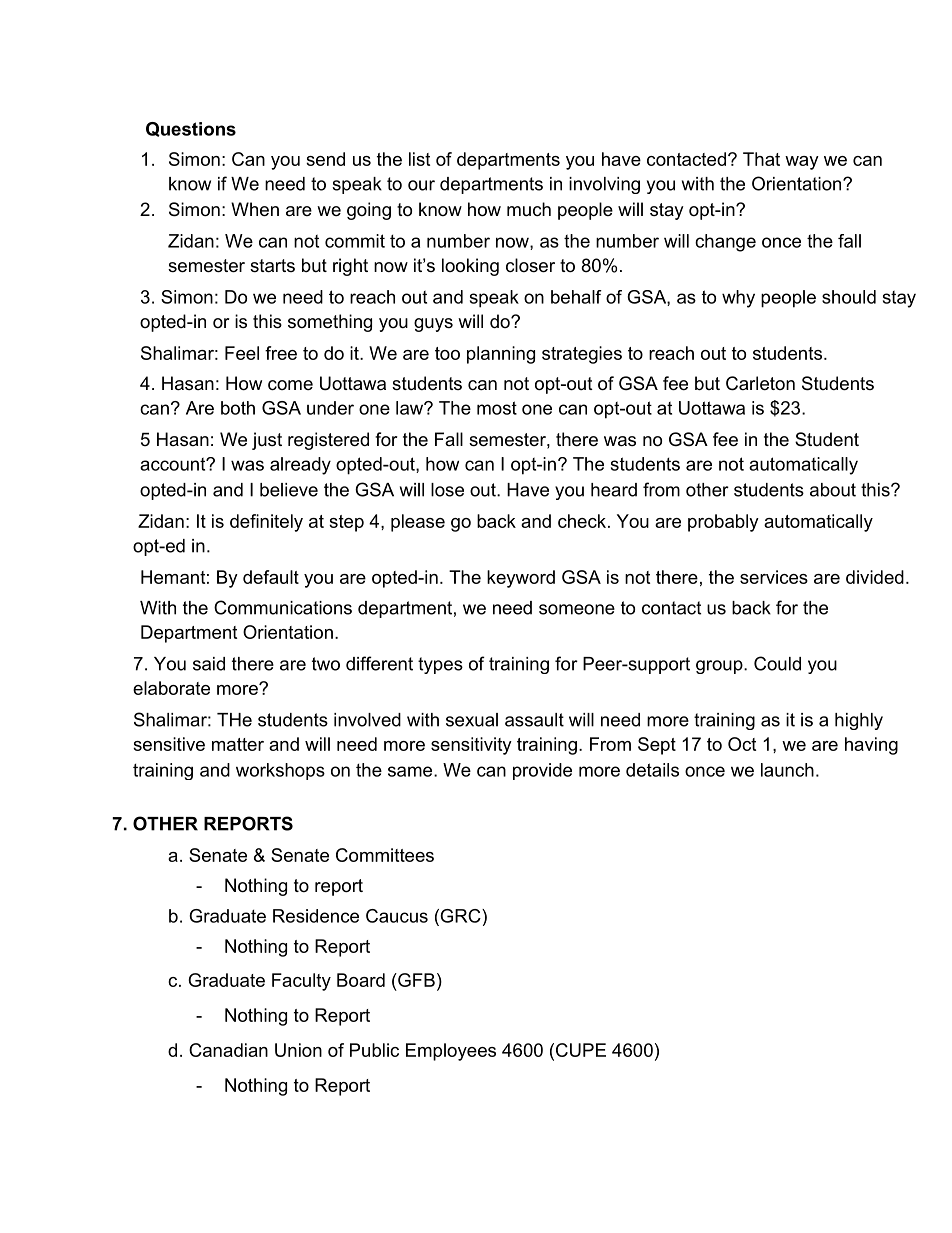  Describe the element at coordinates (802, 163) in the image. I see `way` at that location.
